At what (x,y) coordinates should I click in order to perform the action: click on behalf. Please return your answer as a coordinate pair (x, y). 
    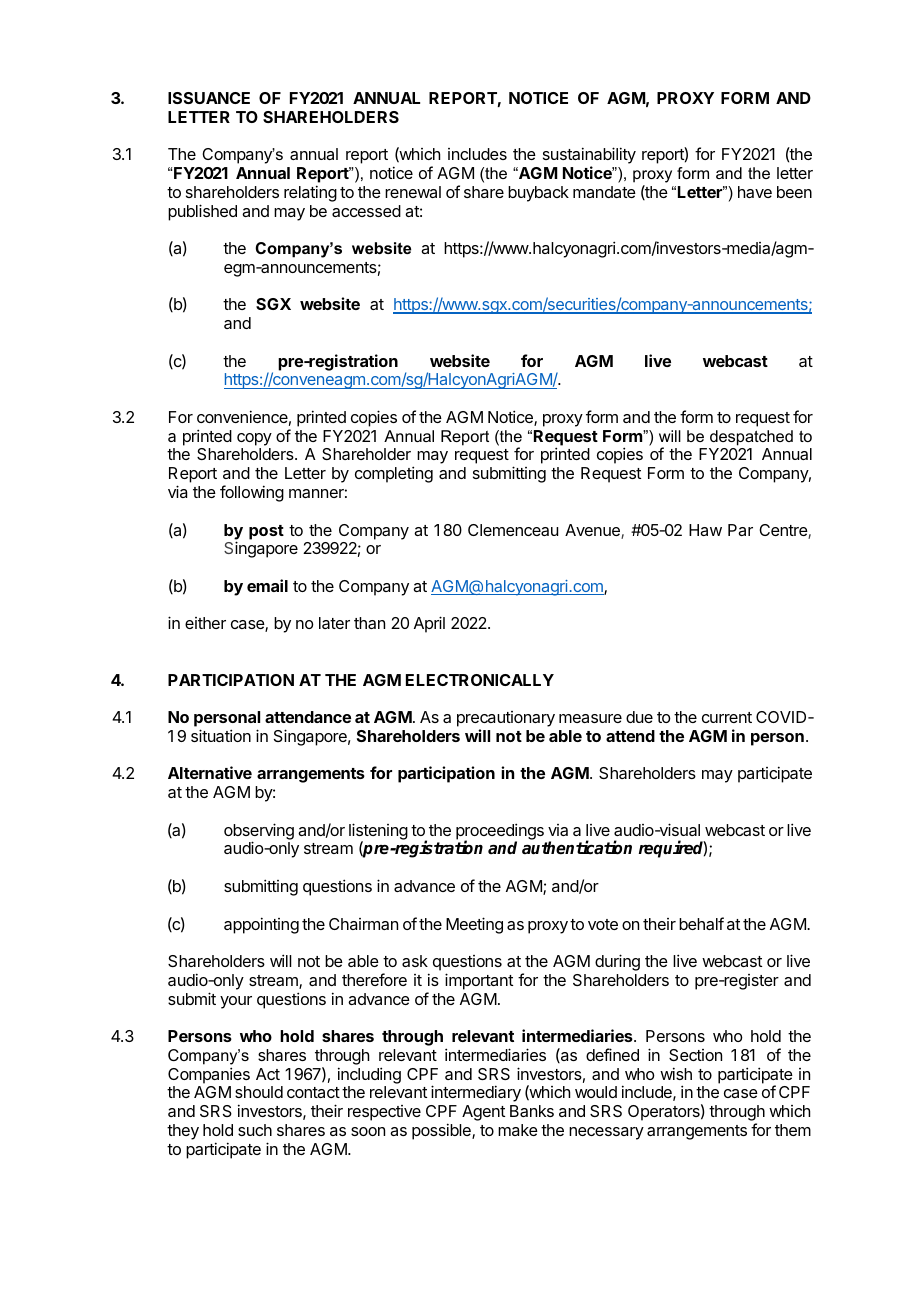
    Looking at the image, I should click on (701, 923).
